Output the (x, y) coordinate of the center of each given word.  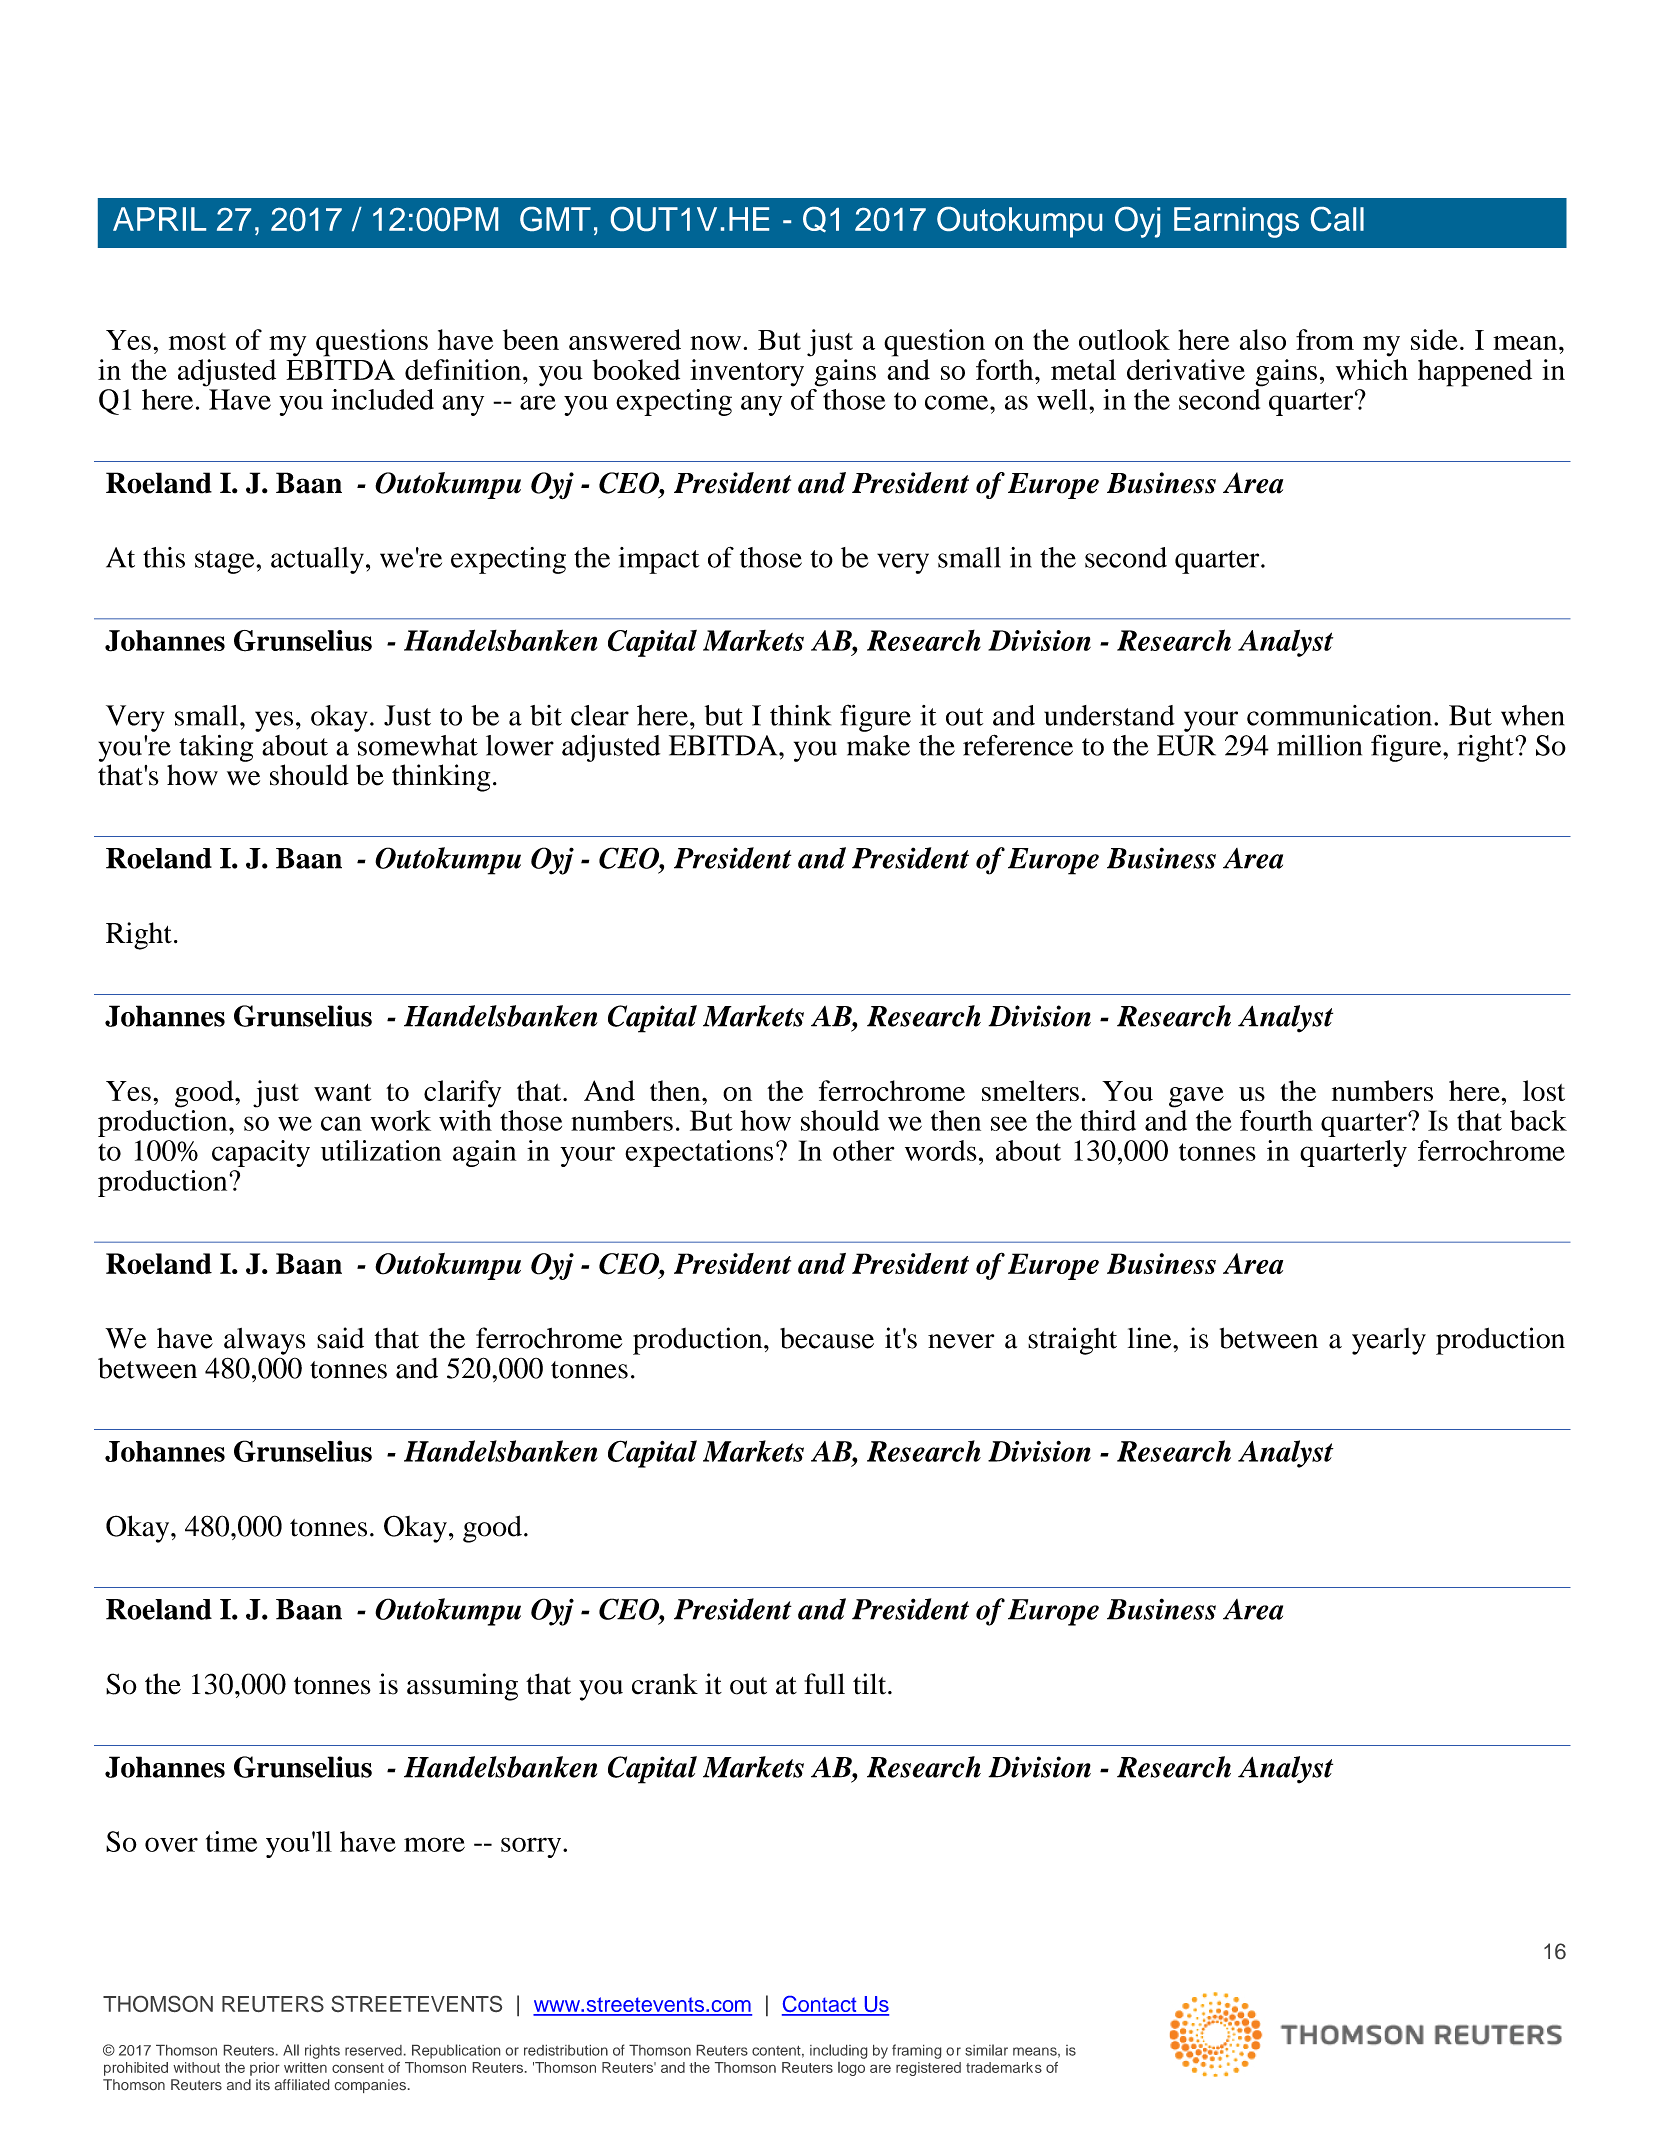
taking (216, 748)
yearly (1389, 1341)
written (305, 2067)
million (1319, 745)
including (838, 2051)
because (827, 1338)
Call (1337, 219)
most (197, 341)
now (715, 343)
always (264, 1341)
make (878, 745)
